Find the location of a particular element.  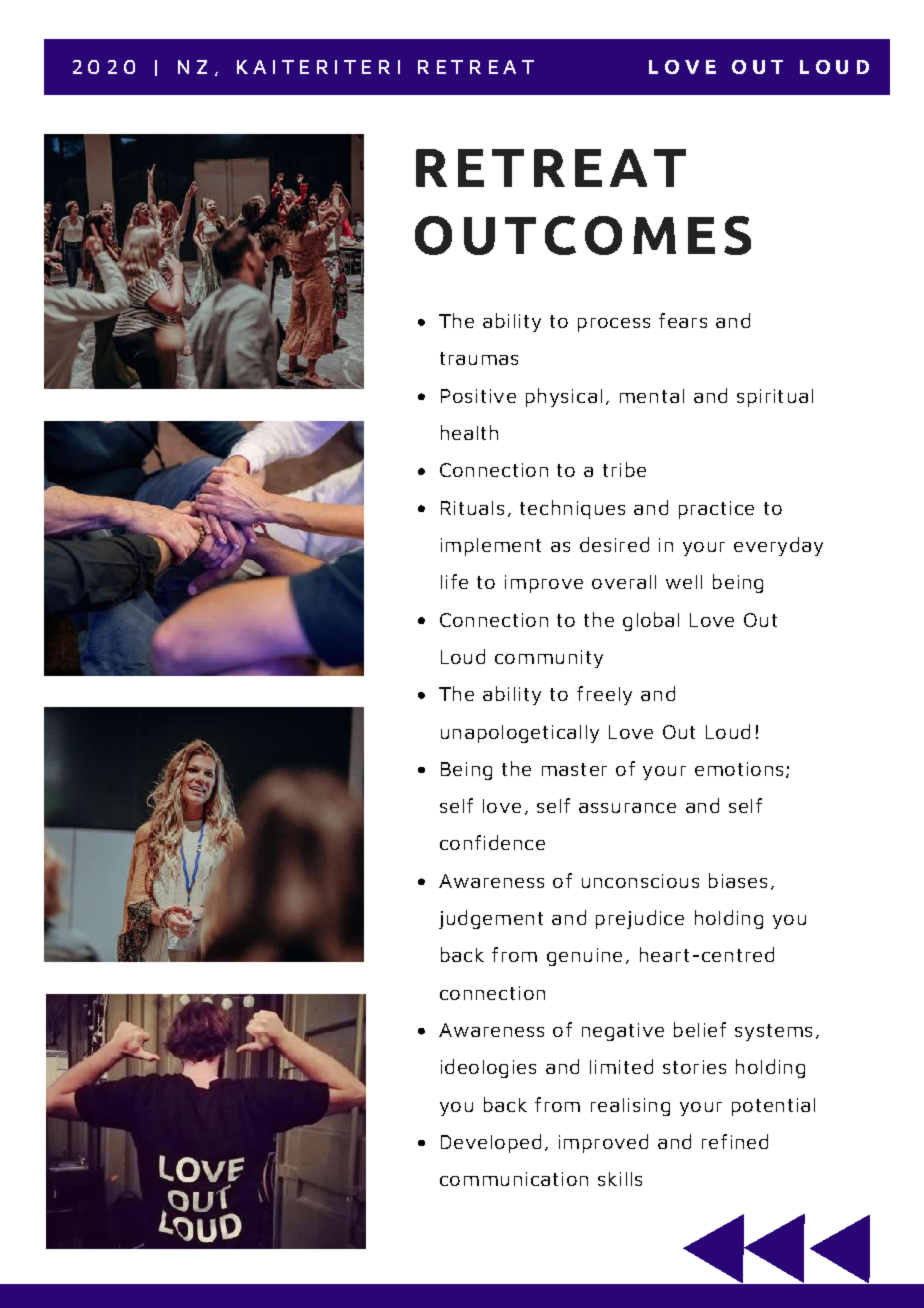

confidence is located at coordinates (492, 842).
